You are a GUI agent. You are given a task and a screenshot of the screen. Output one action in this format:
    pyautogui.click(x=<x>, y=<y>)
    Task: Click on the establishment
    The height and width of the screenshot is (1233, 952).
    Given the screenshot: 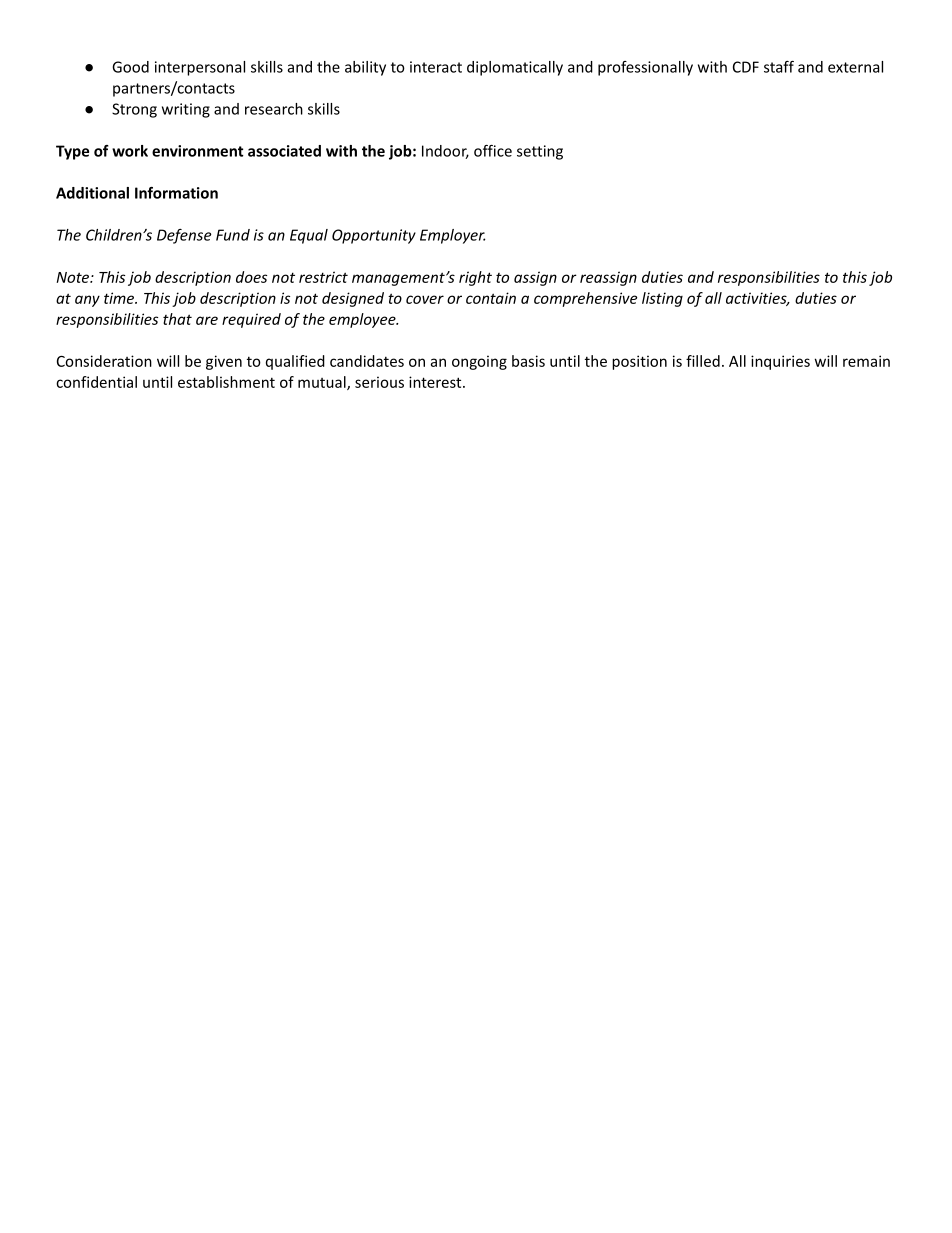 What is the action you would take?
    pyautogui.click(x=226, y=382)
